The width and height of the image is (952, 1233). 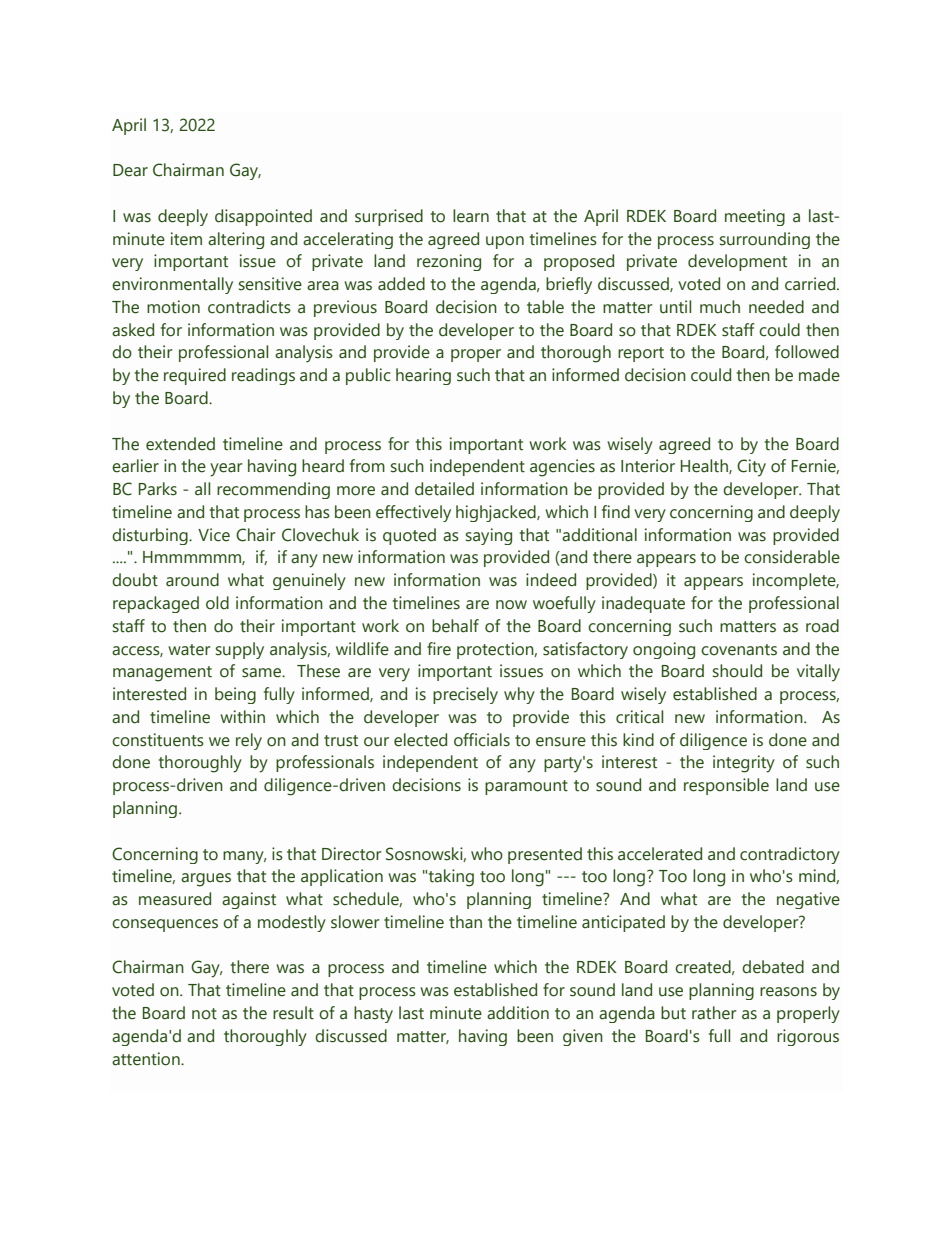 I want to click on disappointed, so click(x=263, y=217).
